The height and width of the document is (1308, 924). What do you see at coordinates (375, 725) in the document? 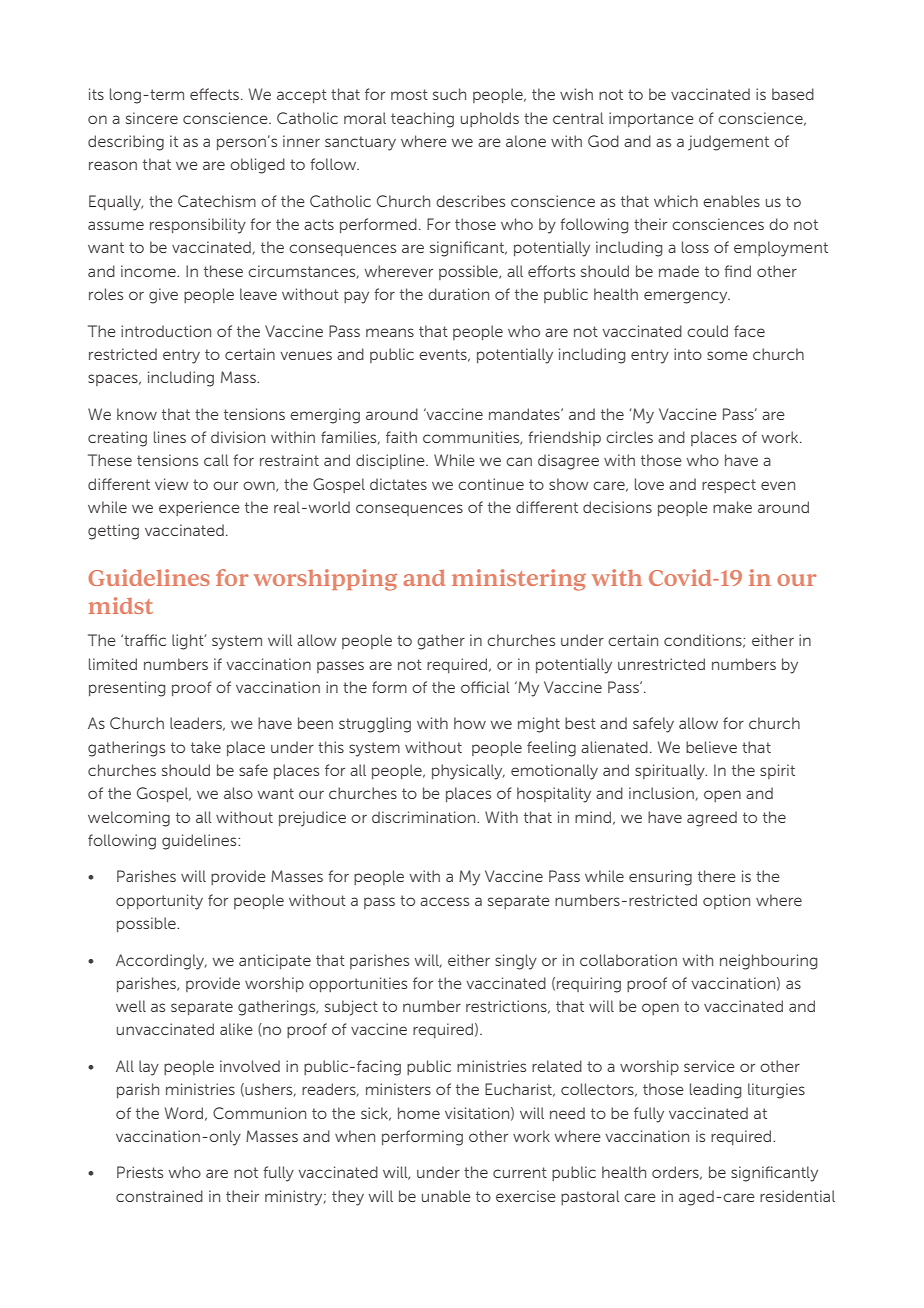
I see `struggling` at bounding box center [375, 725].
